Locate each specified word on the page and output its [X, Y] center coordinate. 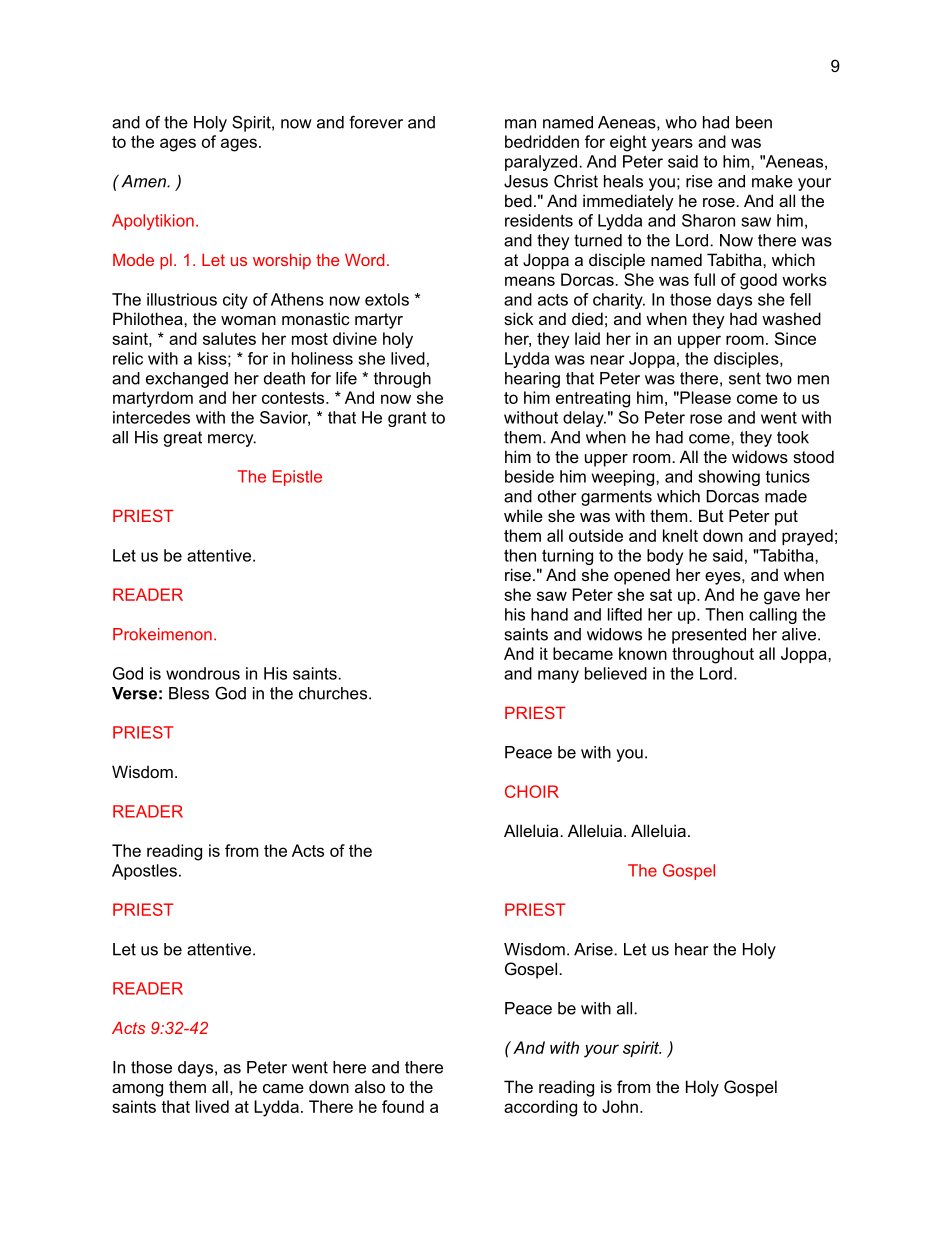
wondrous [203, 673]
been [754, 122]
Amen [145, 181]
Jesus [526, 181]
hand [549, 614]
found [403, 1106]
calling [773, 616]
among [137, 1090]
